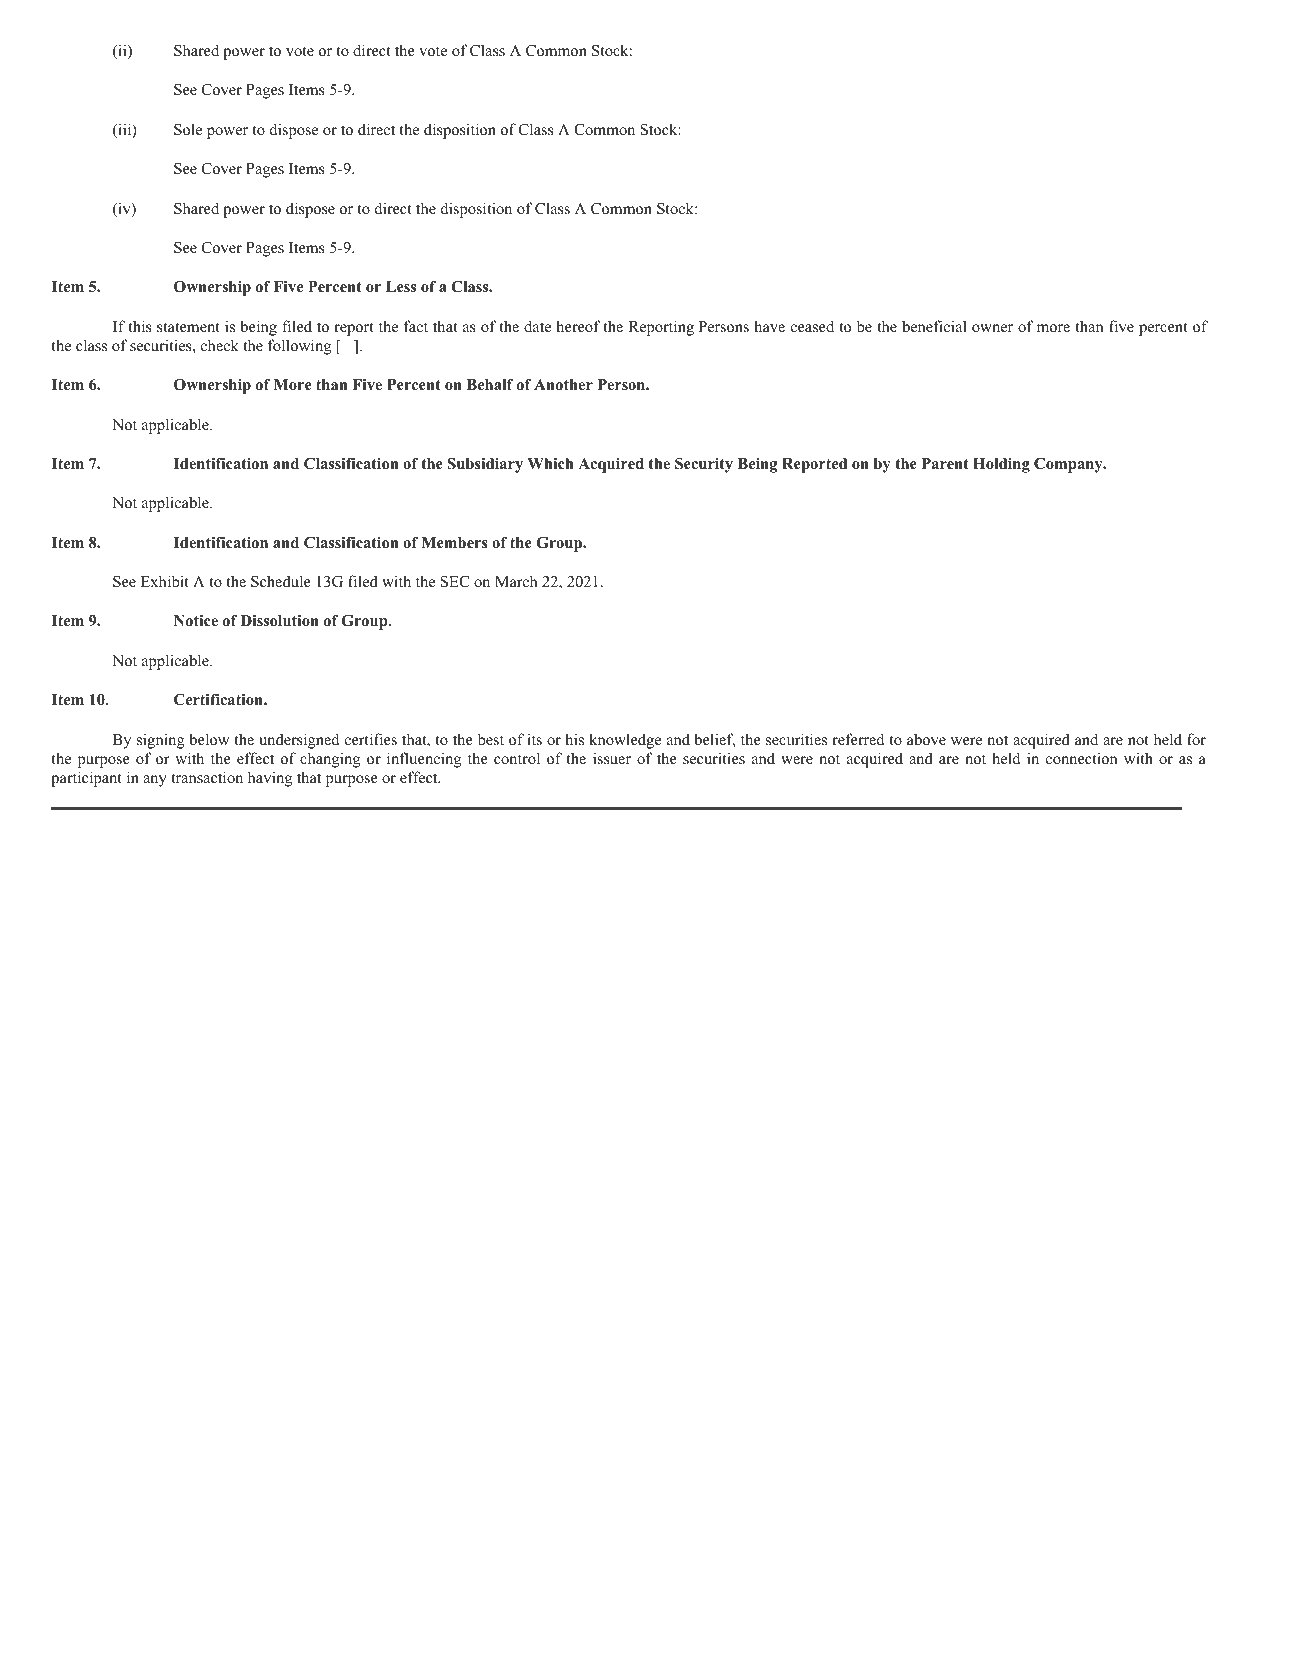 The height and width of the screenshot is (1677, 1296). I want to click on Security, so click(704, 465).
